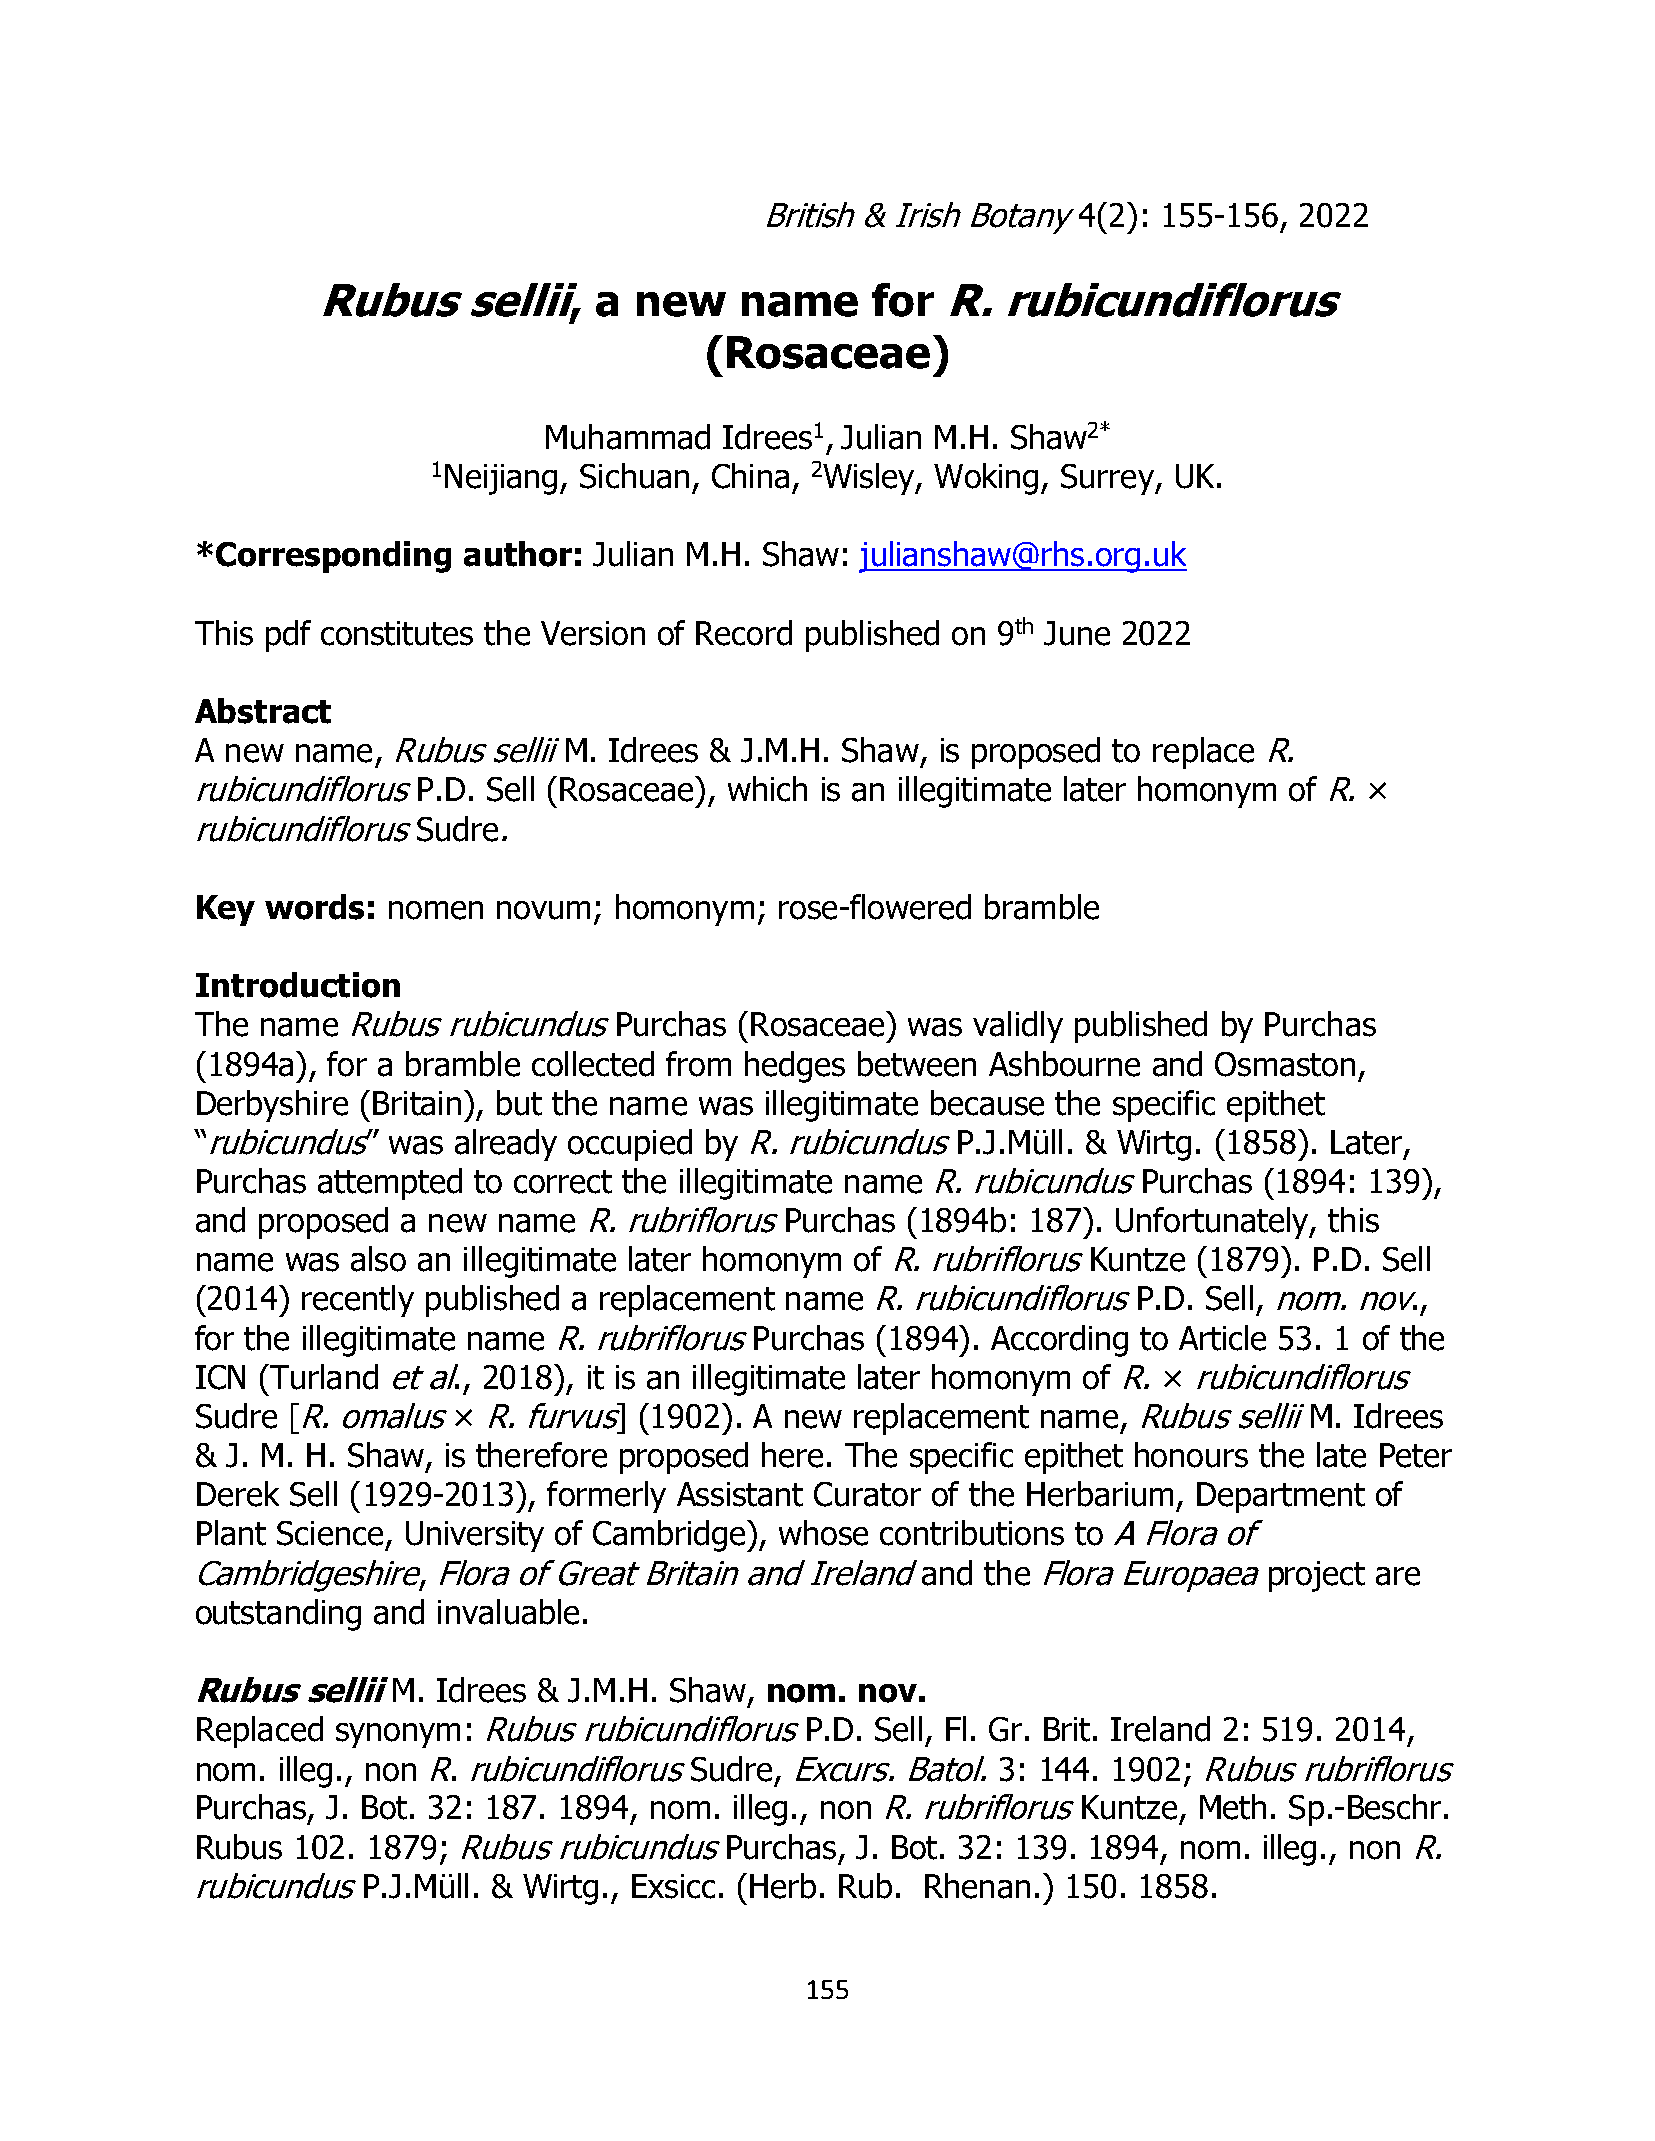 The width and height of the screenshot is (1655, 2141). Describe the element at coordinates (263, 711) in the screenshot. I see `Abstract` at that location.
